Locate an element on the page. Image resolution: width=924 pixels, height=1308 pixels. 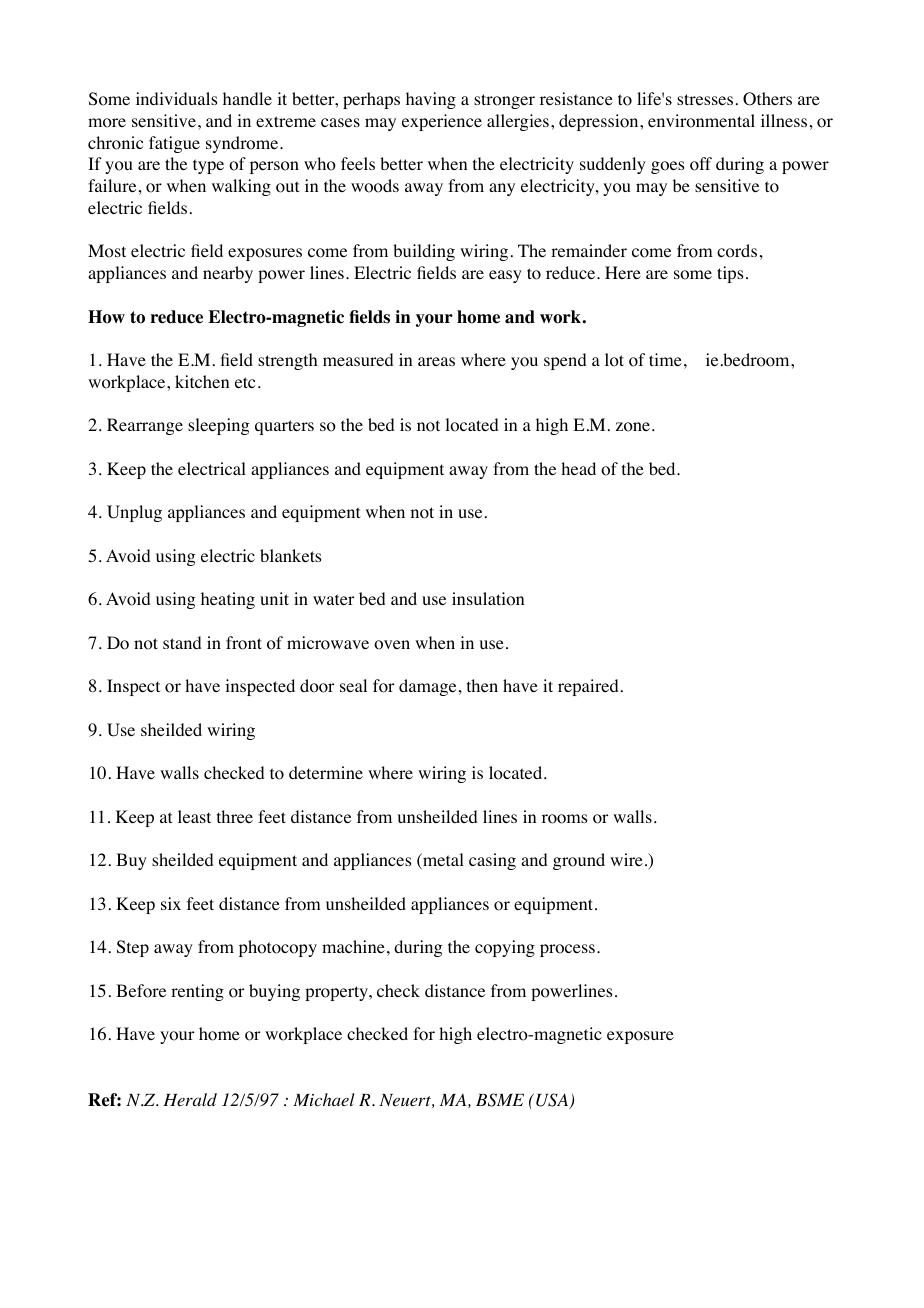
Herald is located at coordinates (190, 1099).
